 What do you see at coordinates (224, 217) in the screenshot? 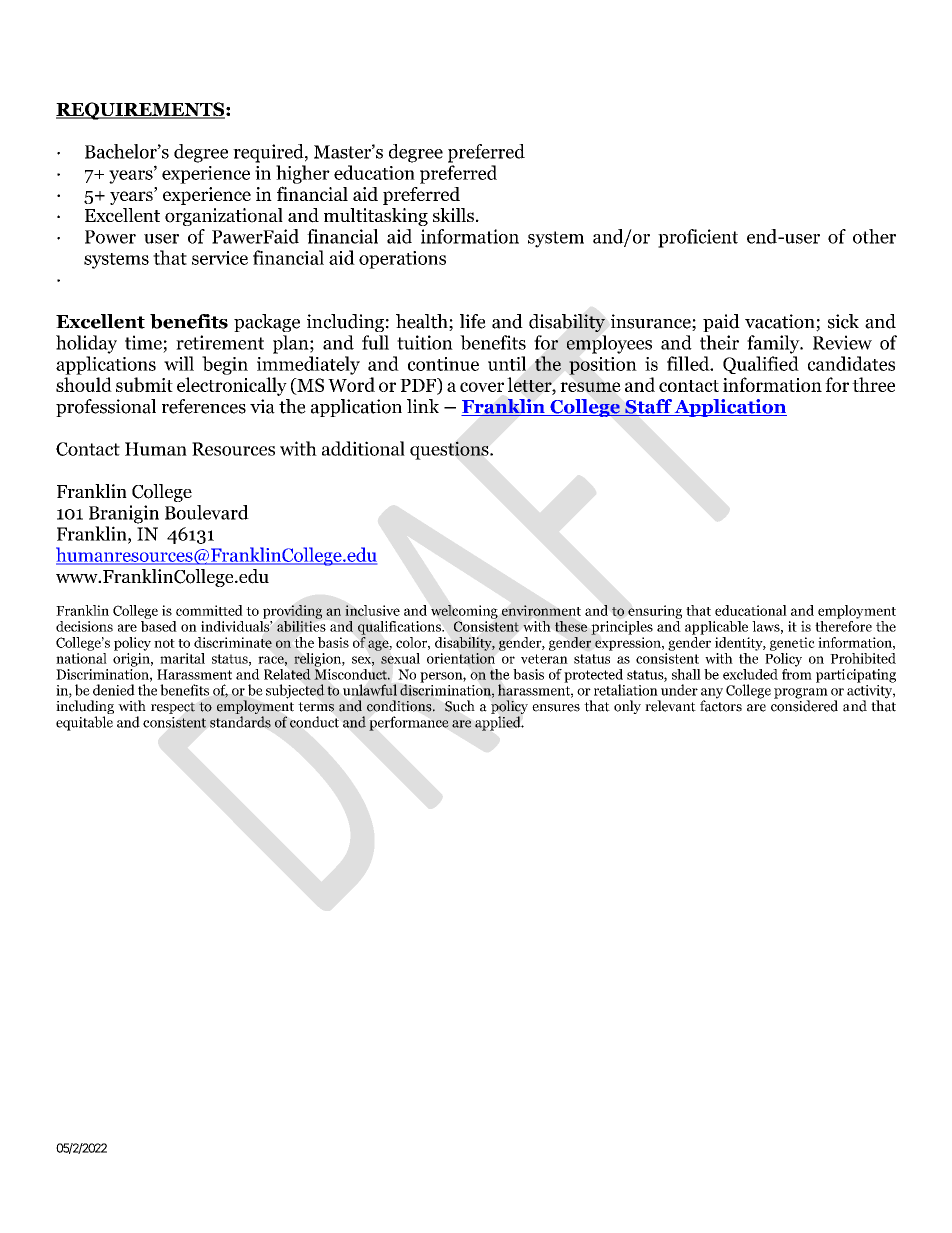
I see `organizational` at bounding box center [224, 217].
